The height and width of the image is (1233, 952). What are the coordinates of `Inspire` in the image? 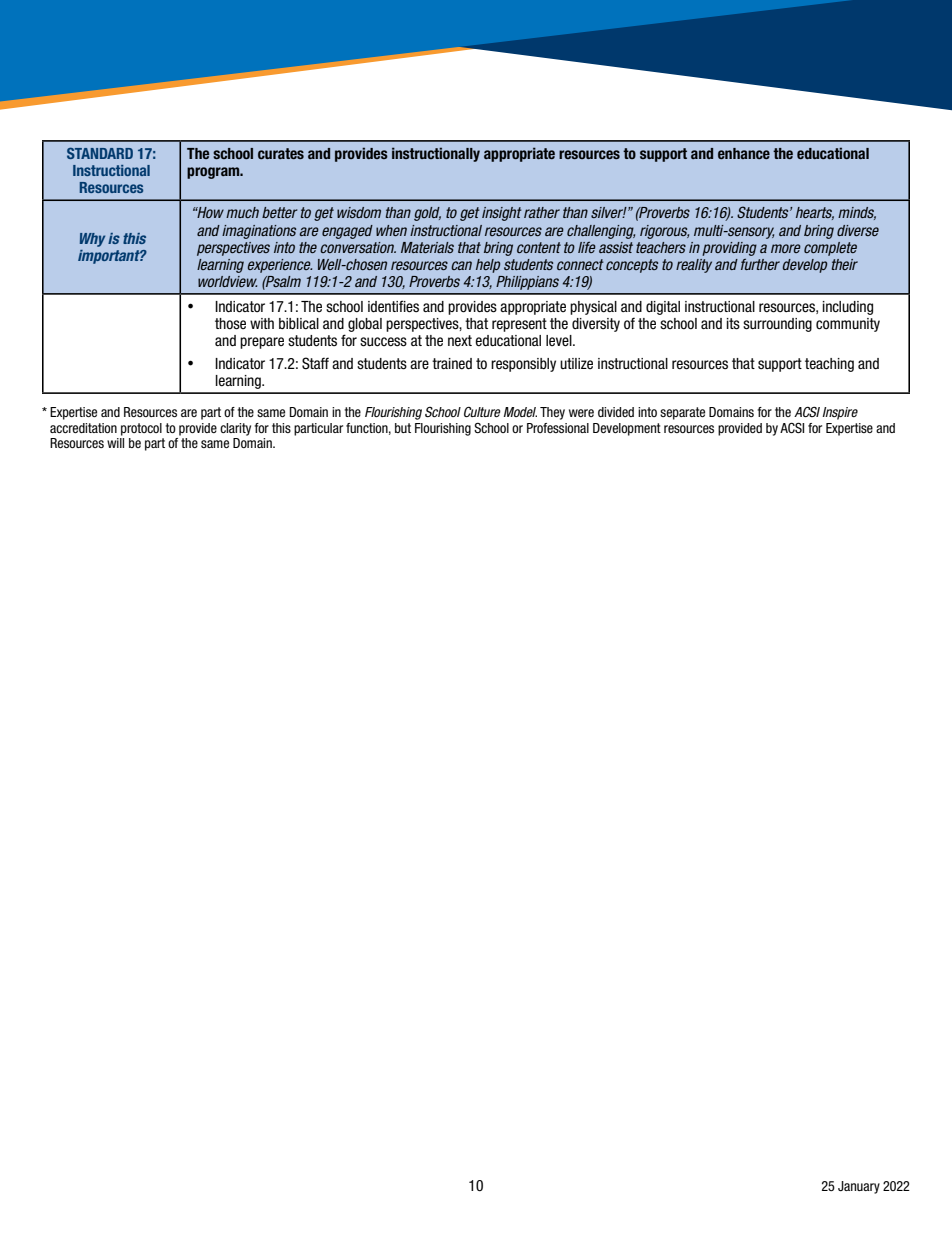 It's located at (840, 413).
